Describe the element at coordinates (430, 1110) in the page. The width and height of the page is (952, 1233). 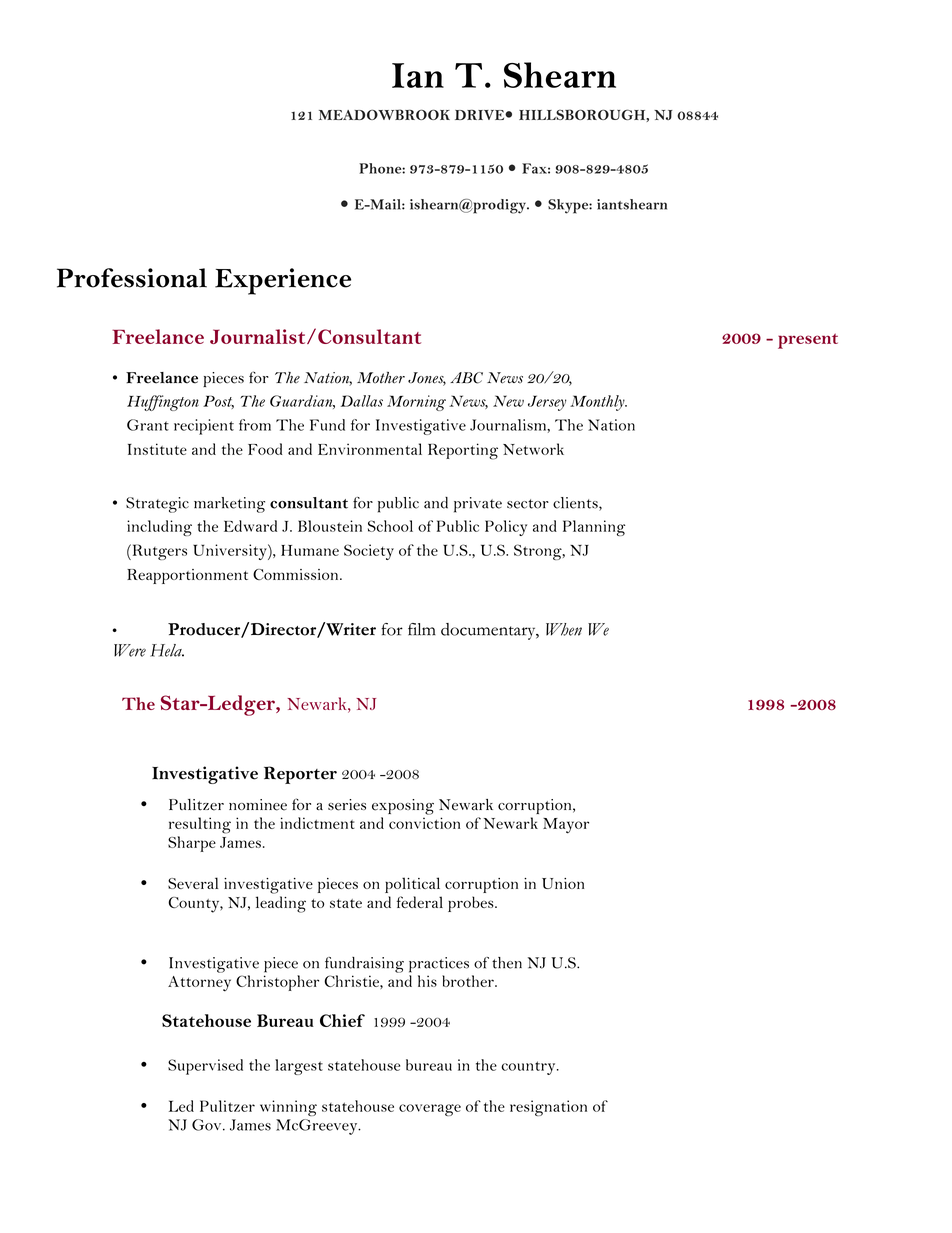
I see `coverage` at that location.
